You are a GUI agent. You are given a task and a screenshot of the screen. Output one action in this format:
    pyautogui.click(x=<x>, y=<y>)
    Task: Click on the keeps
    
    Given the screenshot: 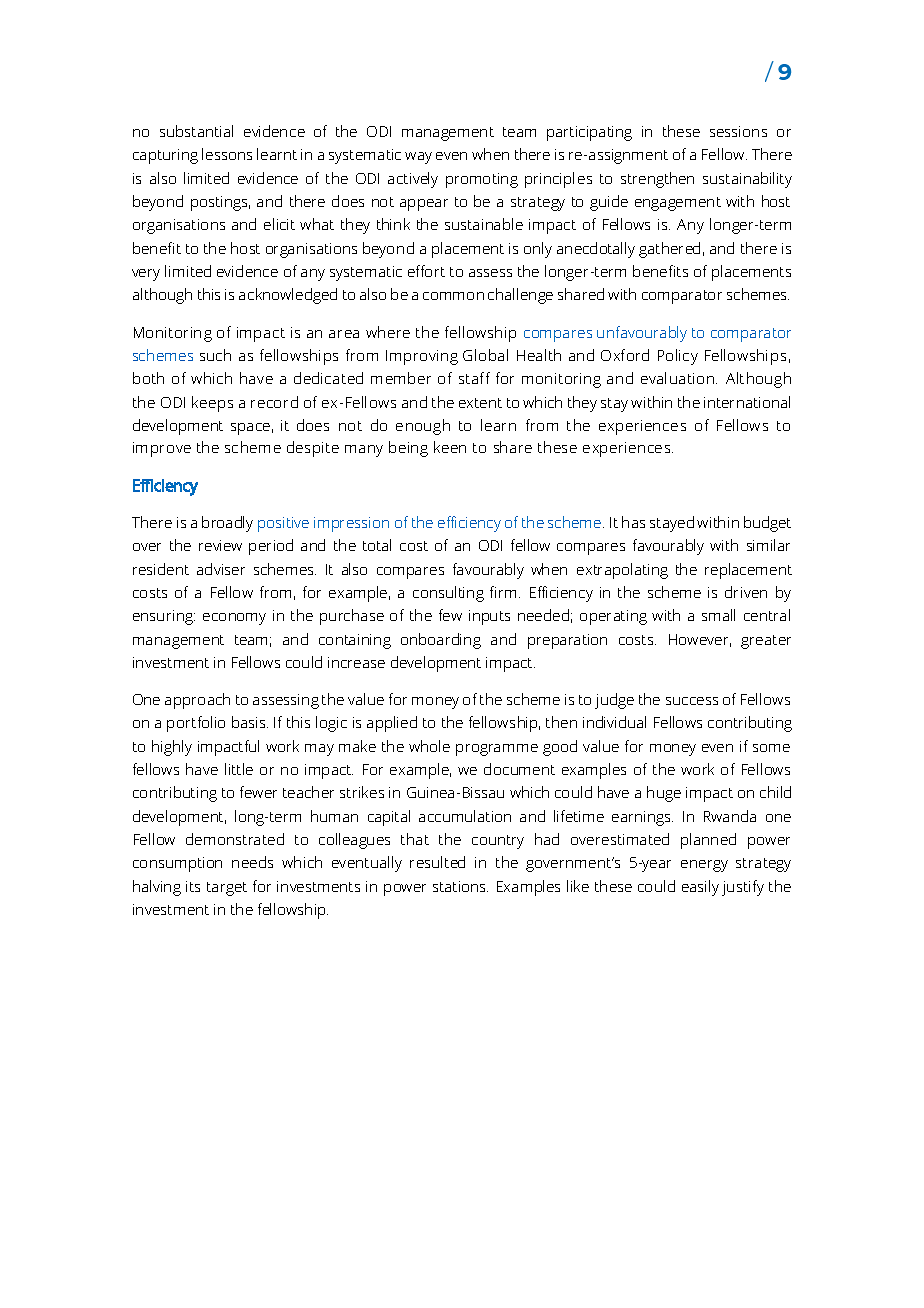 What is the action you would take?
    pyautogui.click(x=212, y=404)
